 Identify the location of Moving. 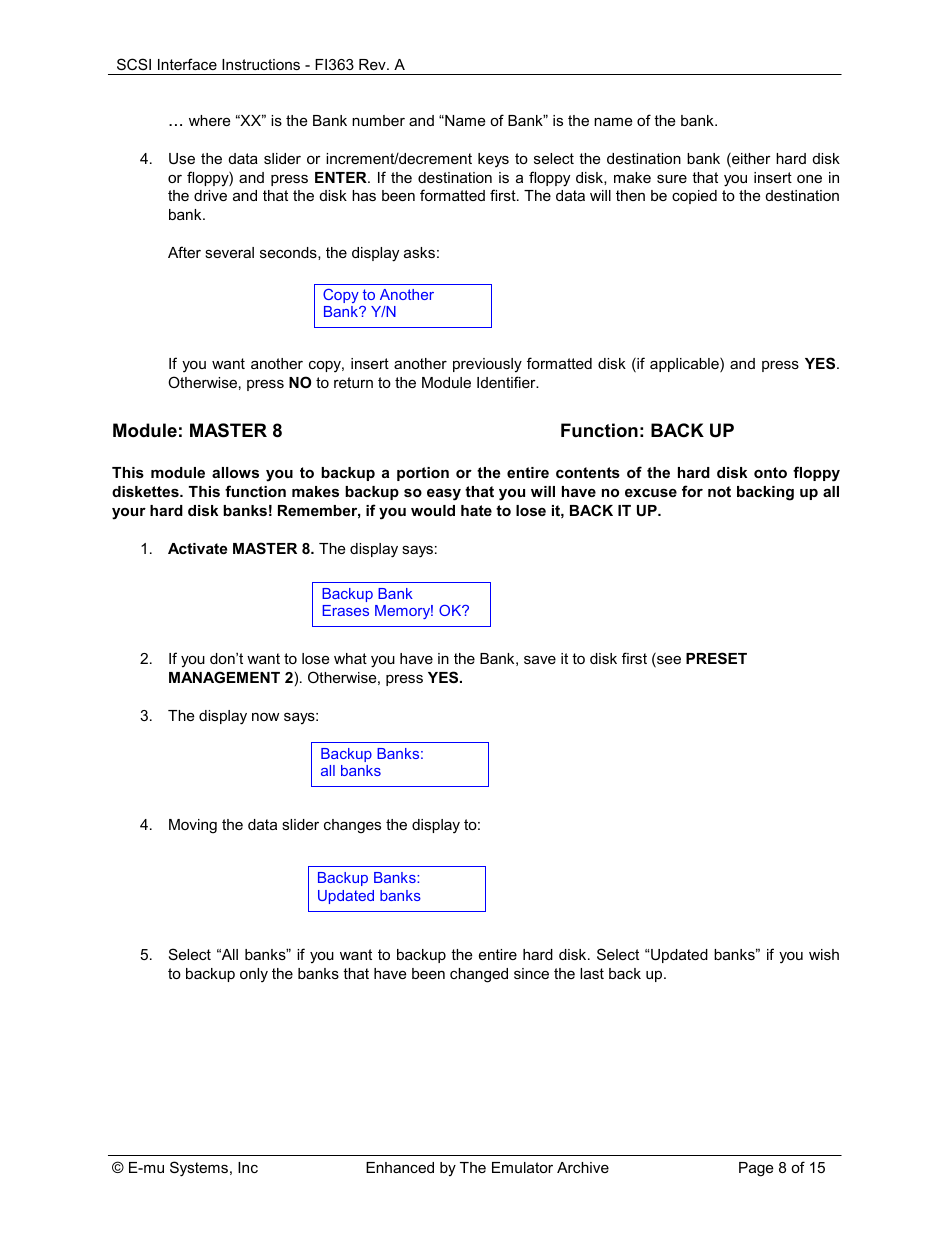
(193, 826).
